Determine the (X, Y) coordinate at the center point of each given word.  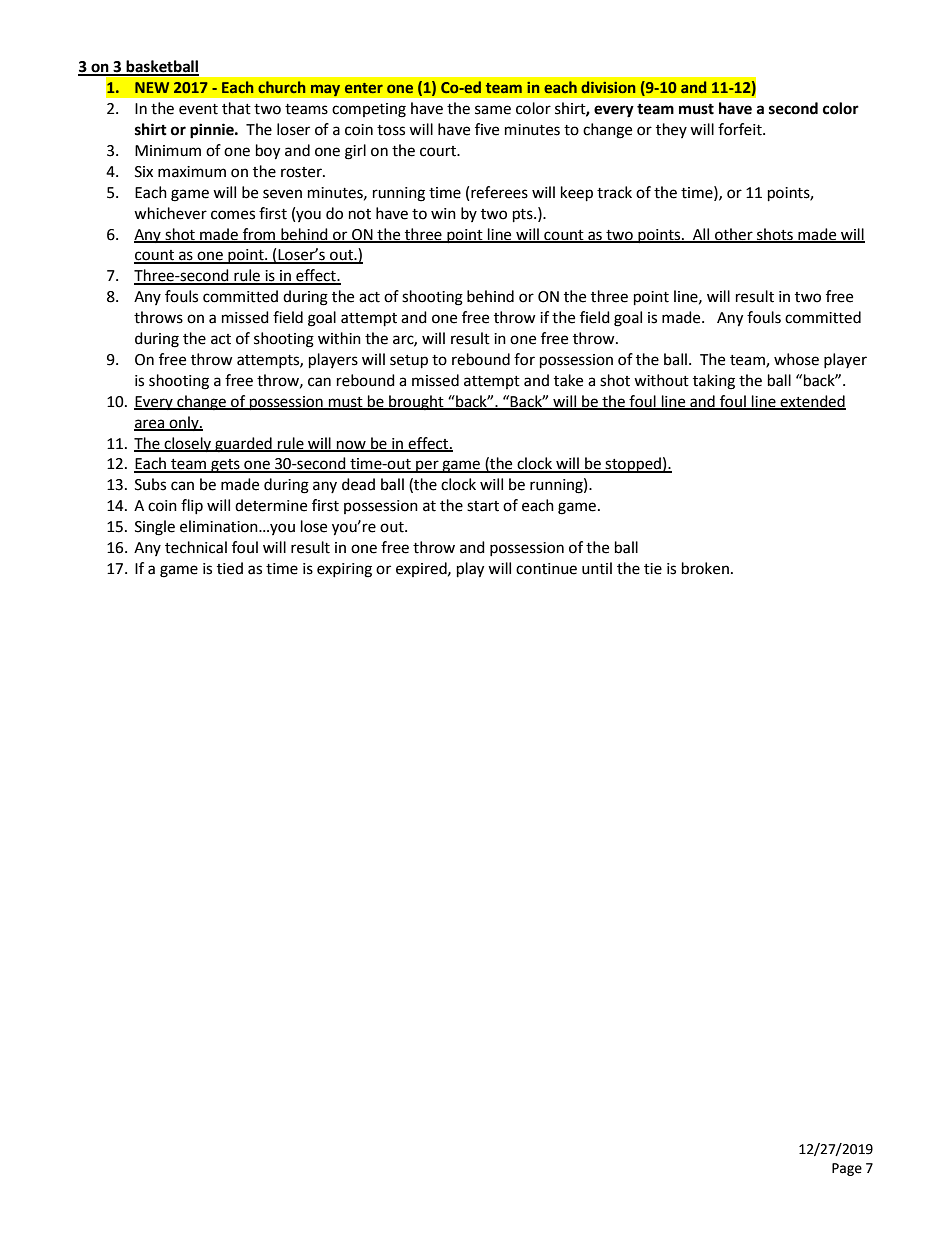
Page (847, 1169)
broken (705, 568)
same (493, 110)
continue (546, 569)
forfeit (741, 129)
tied (230, 568)
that (236, 108)
